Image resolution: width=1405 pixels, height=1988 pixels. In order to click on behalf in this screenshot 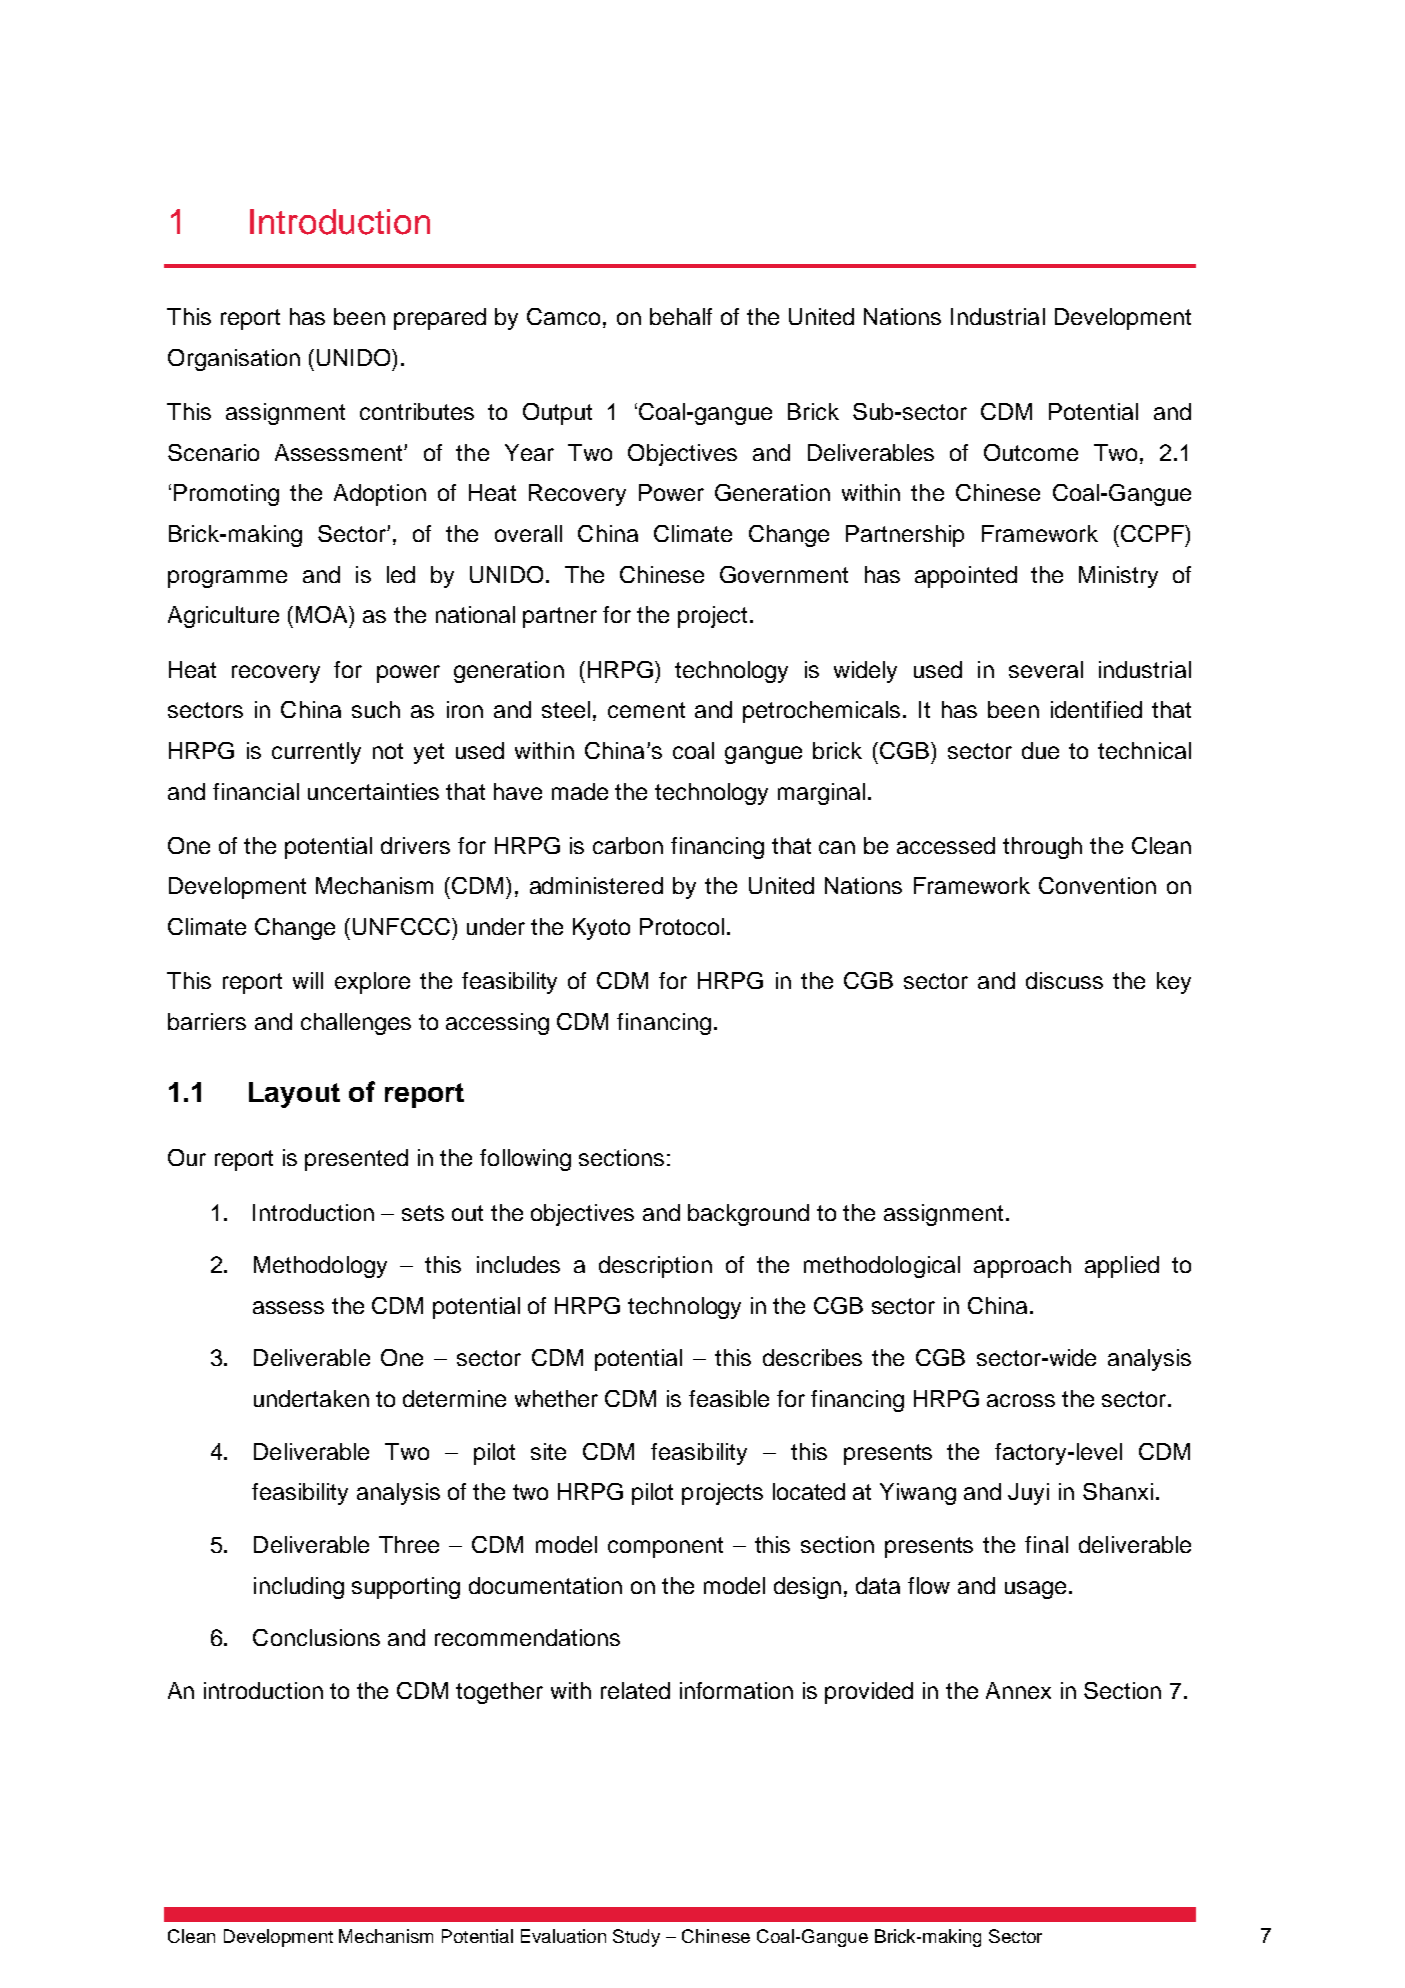, I will do `click(681, 316)`.
